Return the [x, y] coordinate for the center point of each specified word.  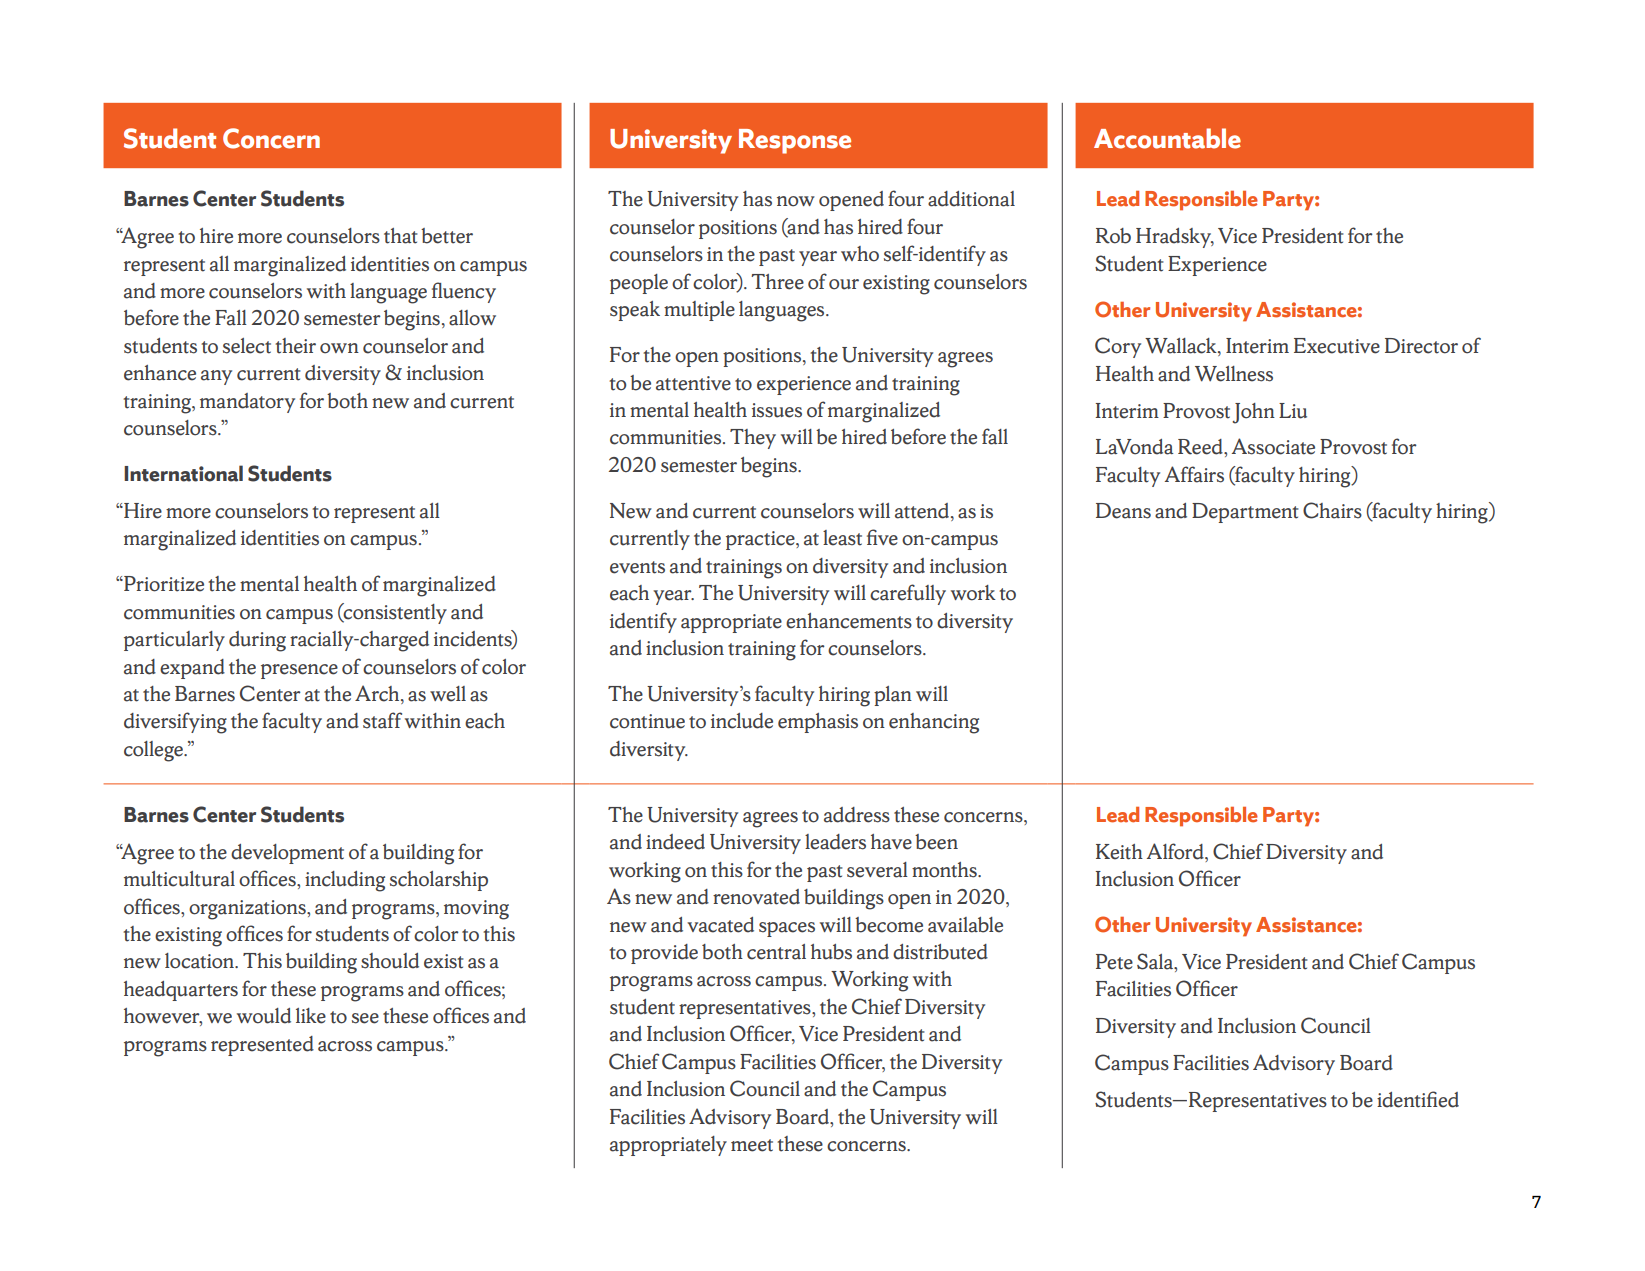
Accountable [1167, 138]
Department [1245, 513]
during [257, 641]
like [311, 1016]
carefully [908, 594]
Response [795, 141]
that [401, 236]
